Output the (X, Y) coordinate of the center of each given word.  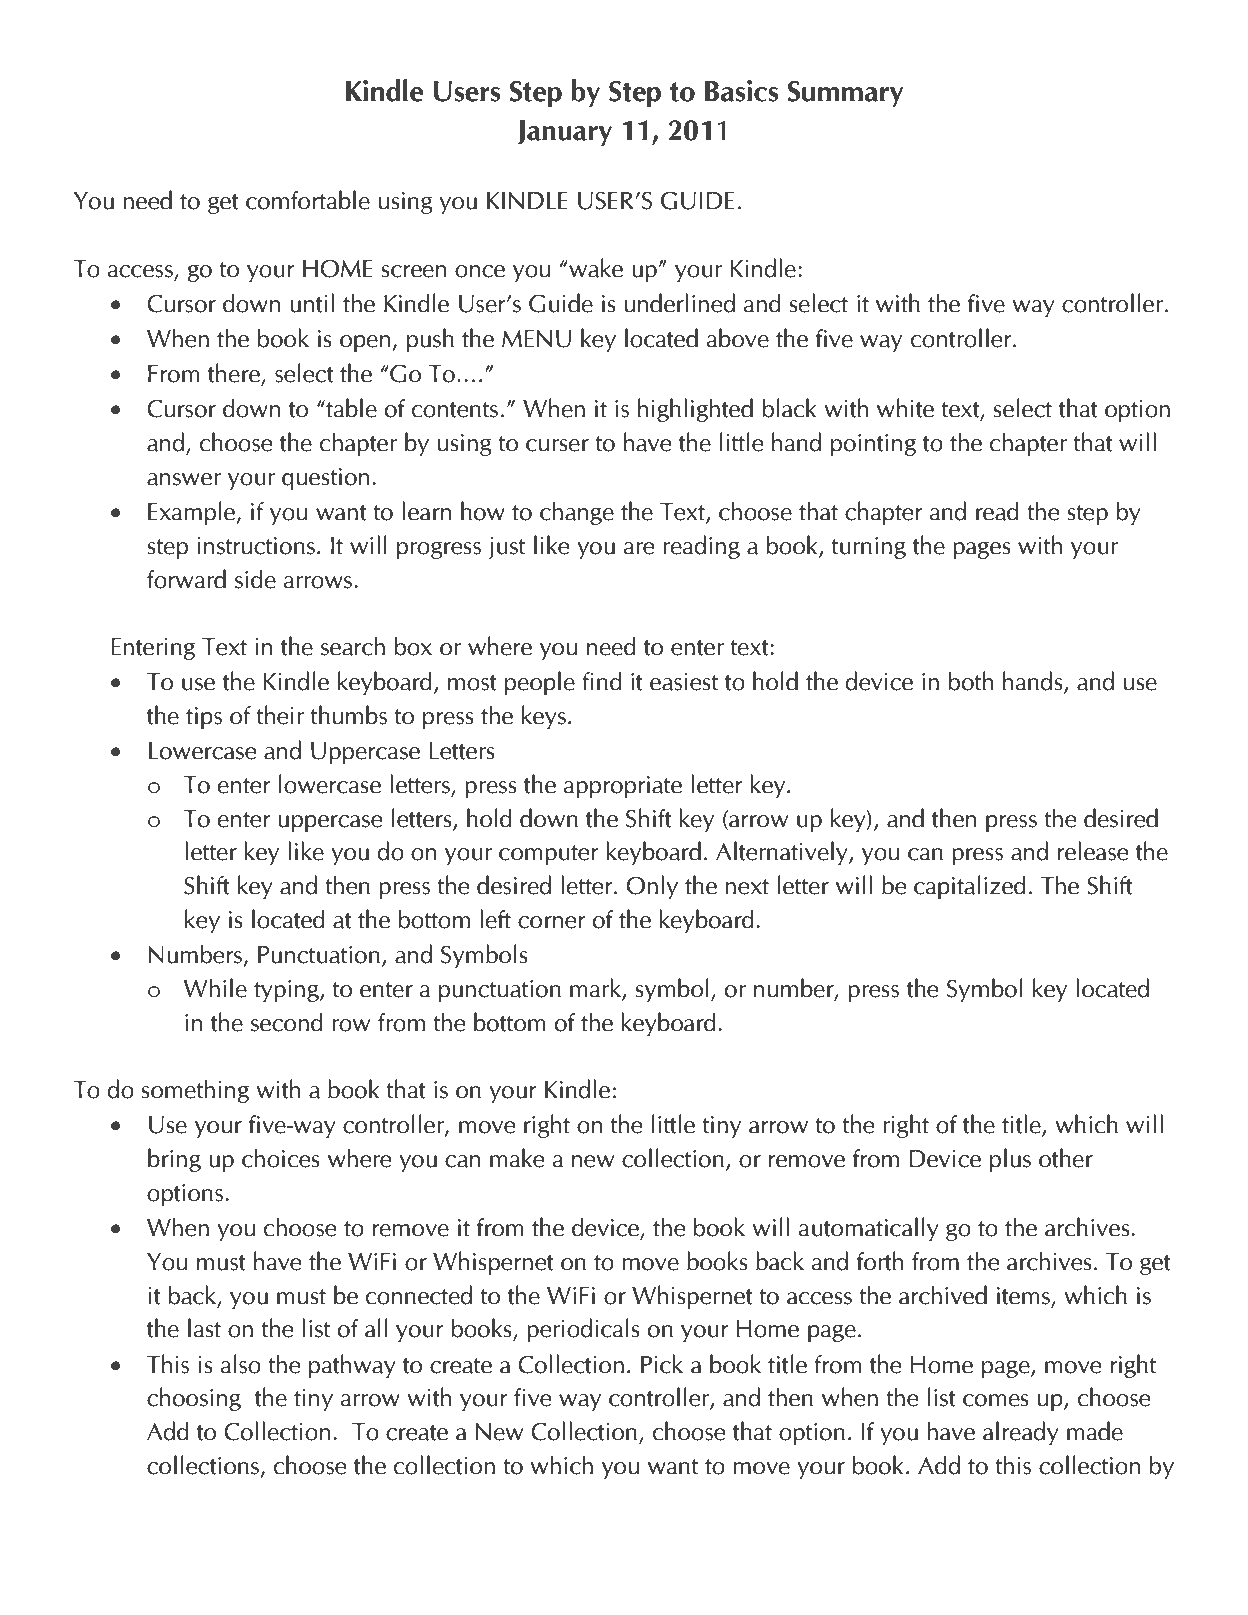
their (280, 715)
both (971, 681)
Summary (845, 94)
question (325, 479)
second (287, 1022)
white (905, 408)
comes (996, 1400)
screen (414, 271)
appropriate (622, 787)
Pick (662, 1364)
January (564, 133)
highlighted (695, 410)
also (240, 1364)
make (517, 1158)
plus (1010, 1160)
